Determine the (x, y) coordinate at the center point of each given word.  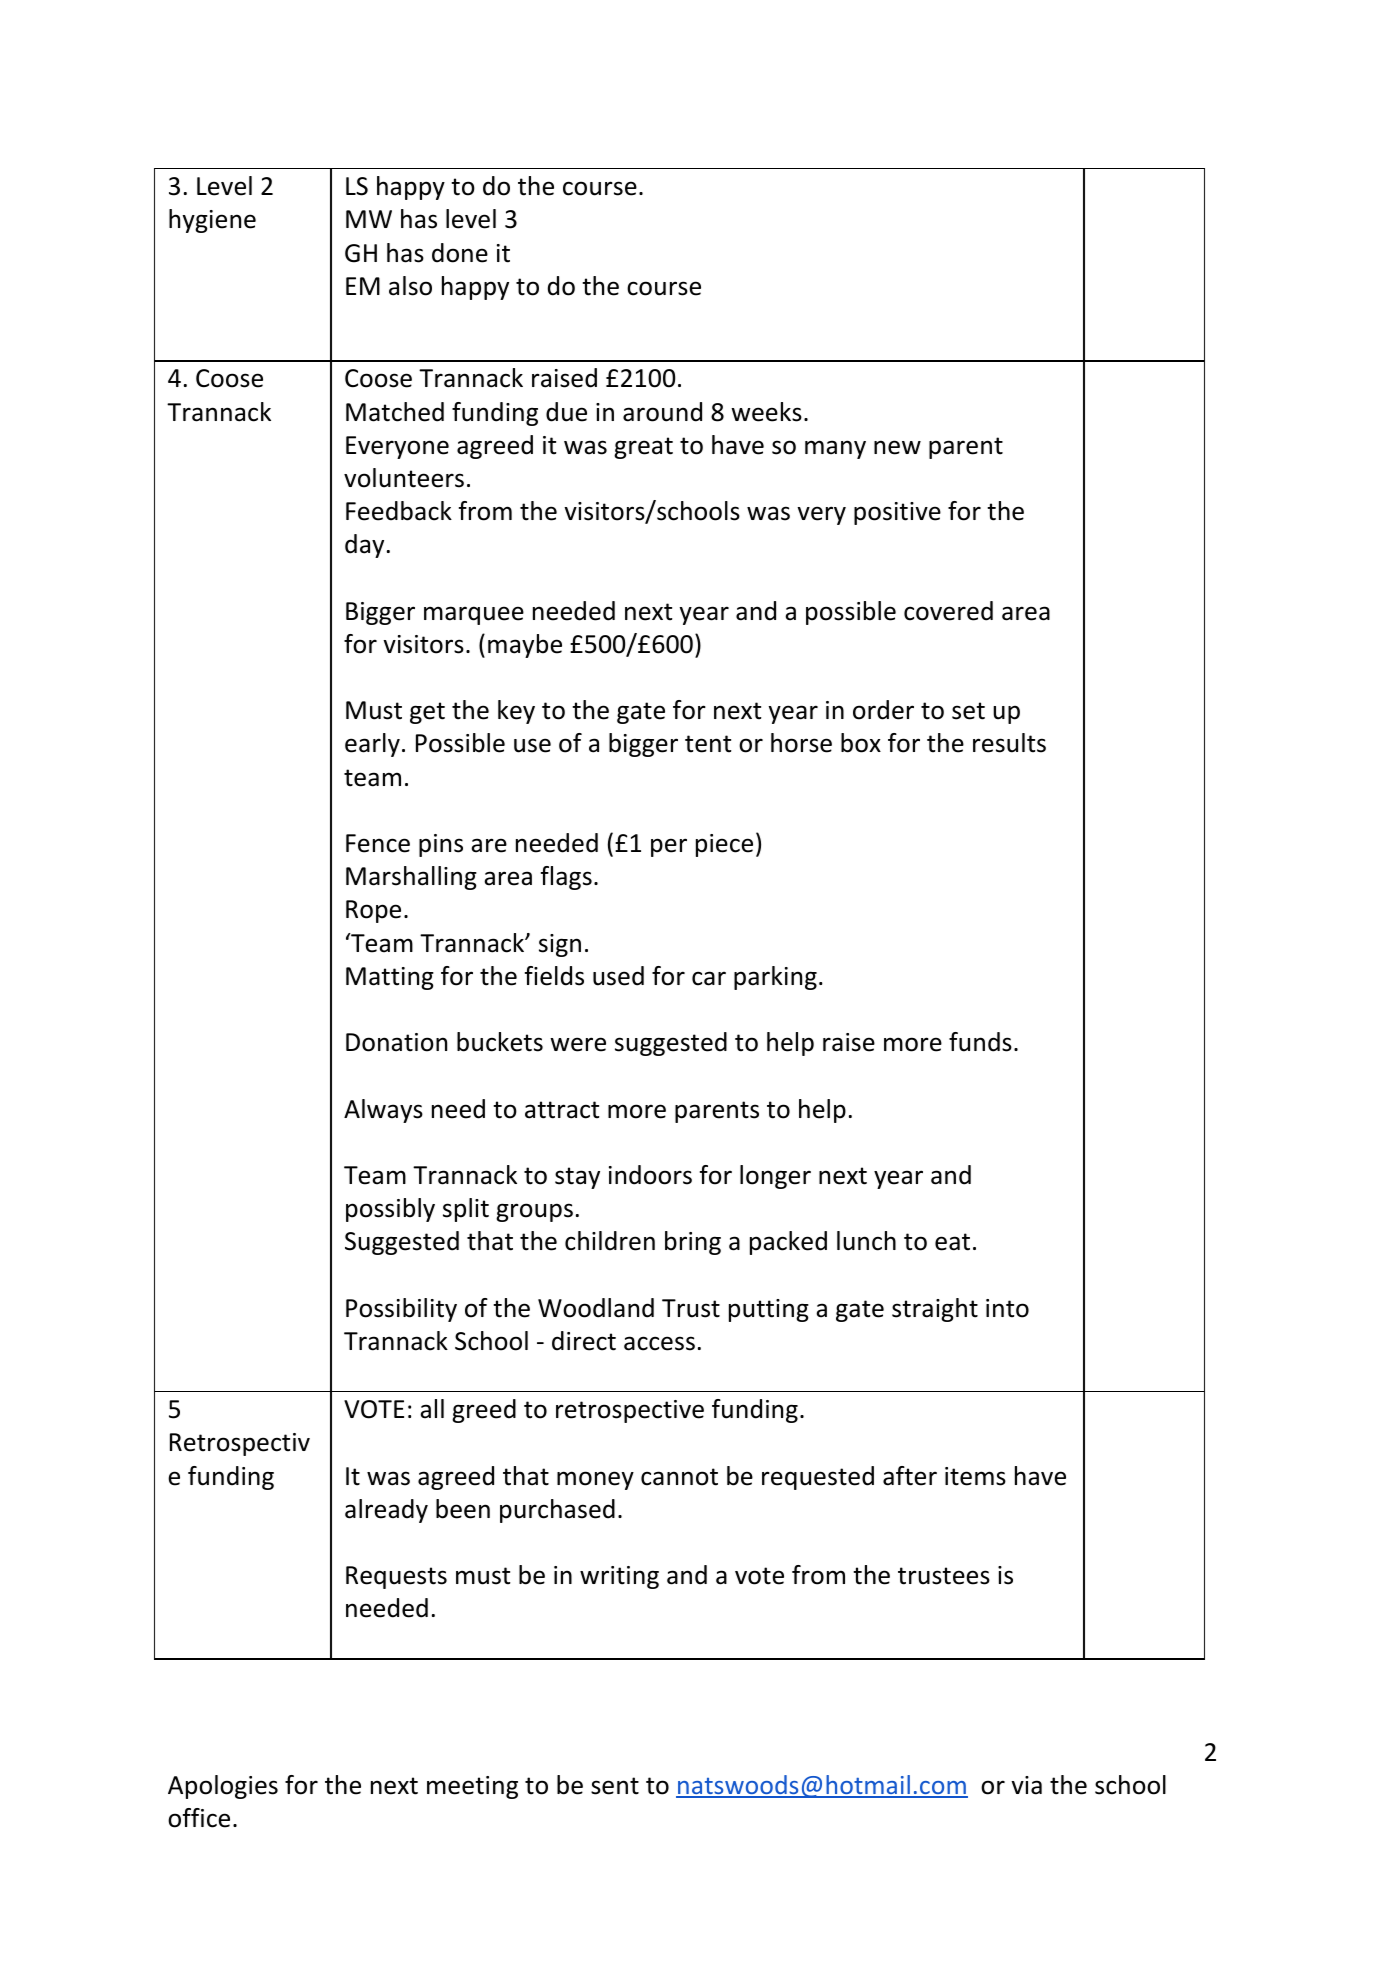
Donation (396, 1042)
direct (584, 1341)
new (897, 447)
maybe (525, 646)
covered (948, 611)
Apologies (223, 1787)
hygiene (212, 221)
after (910, 1476)
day (364, 546)
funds (980, 1042)
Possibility (401, 1310)
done (460, 253)
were (578, 1044)
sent (615, 1786)
